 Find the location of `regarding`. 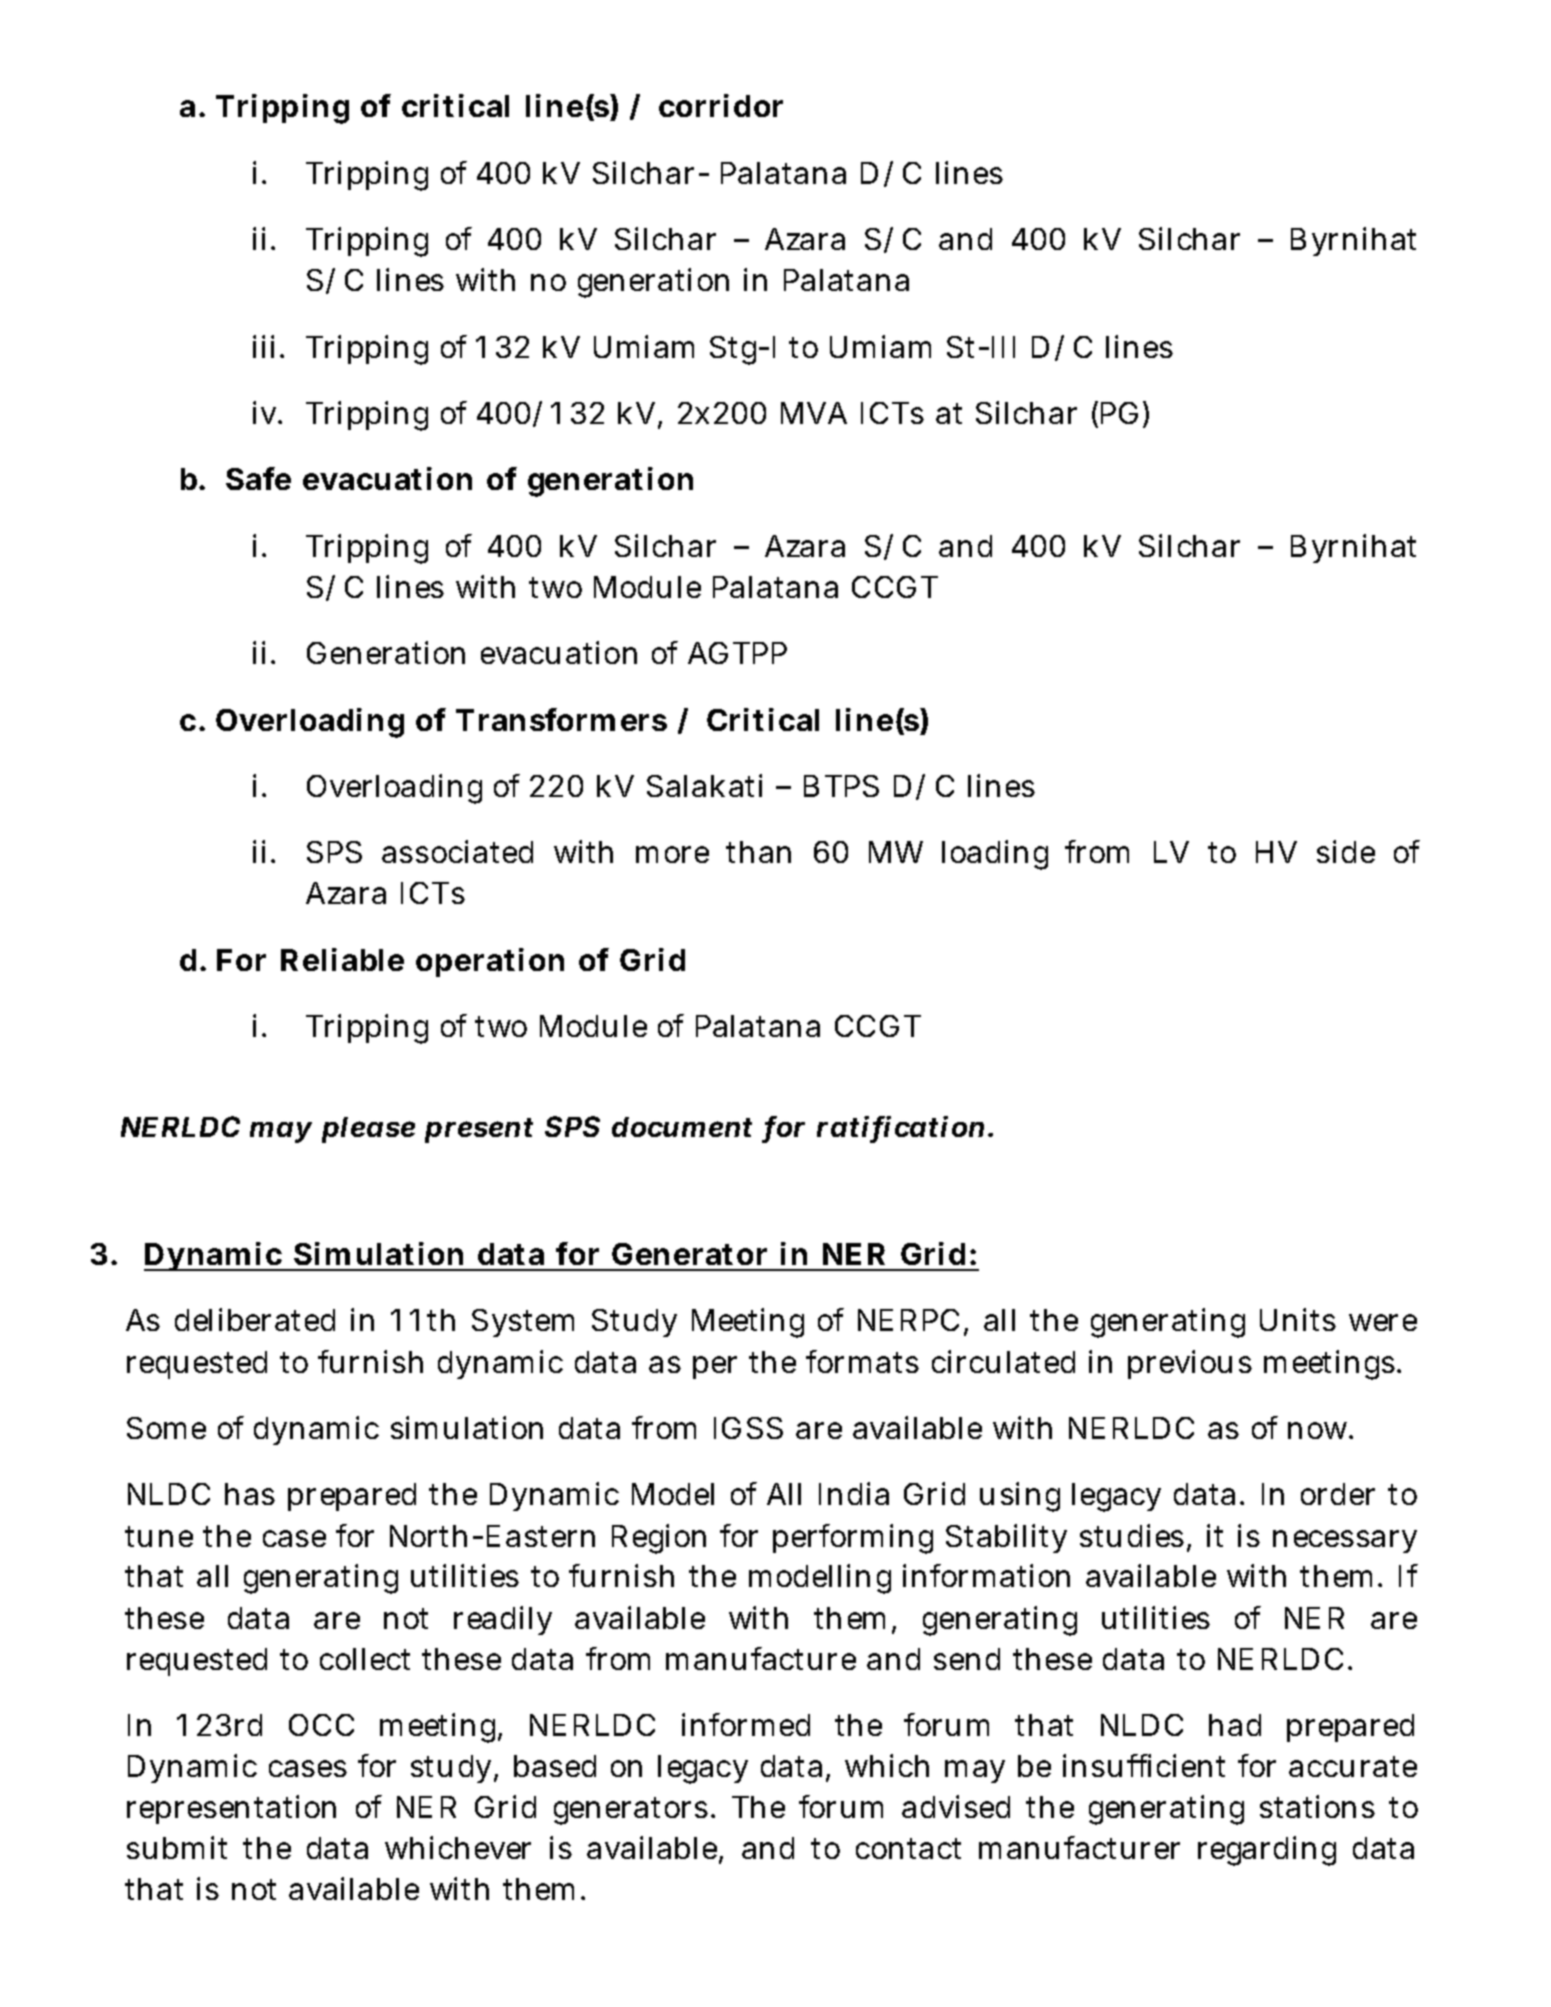

regarding is located at coordinates (1267, 1851).
